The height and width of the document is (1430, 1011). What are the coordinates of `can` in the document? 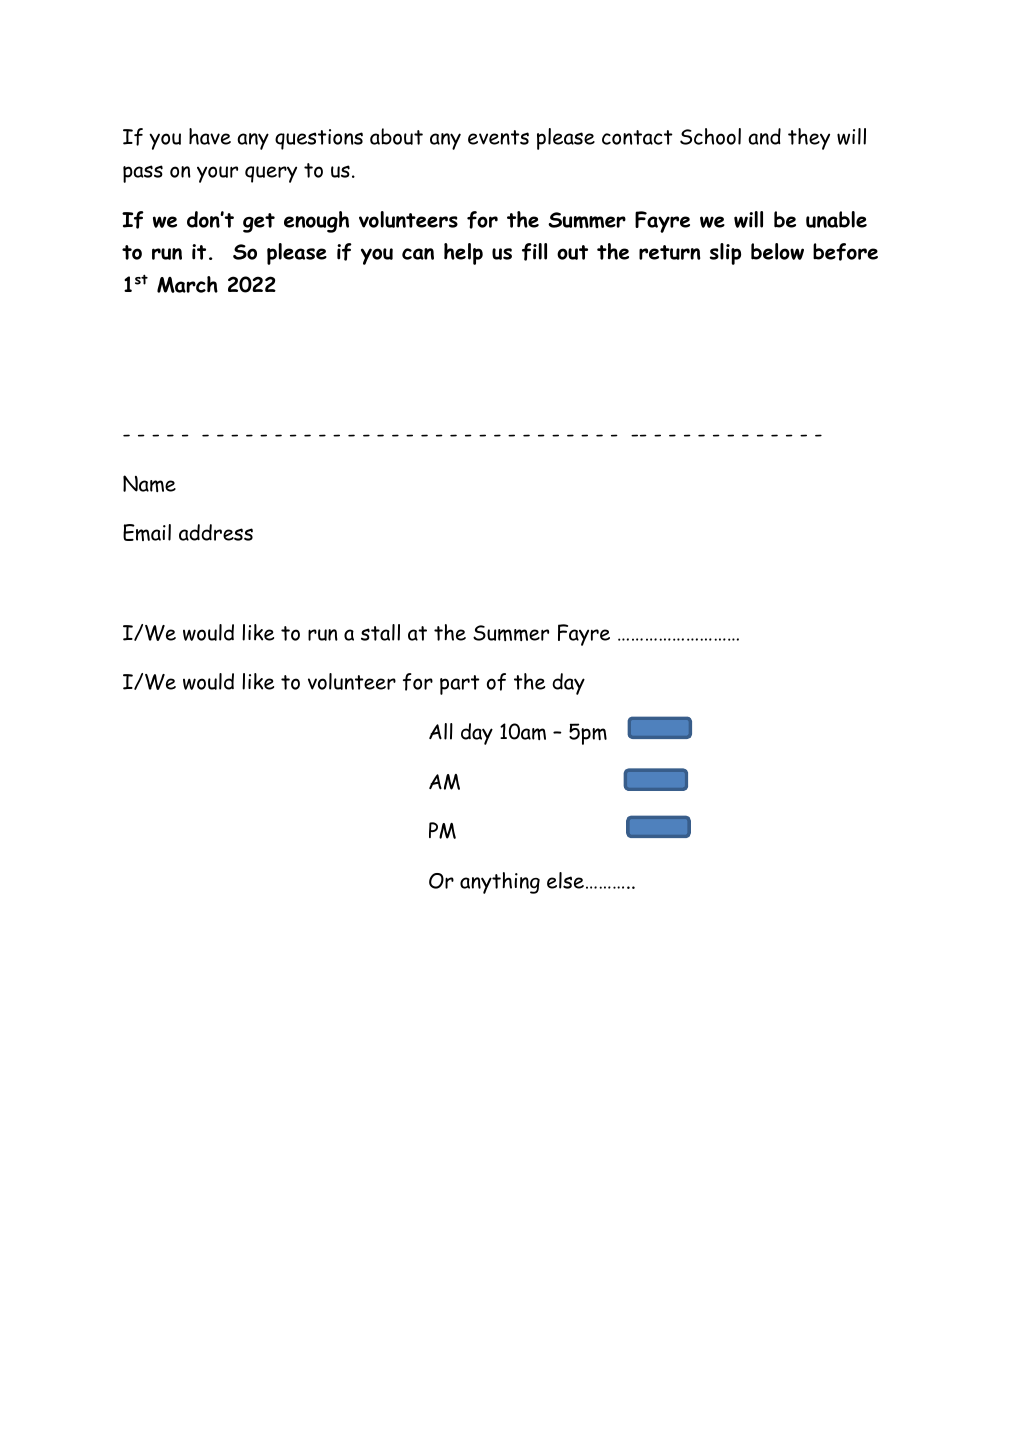 It's located at (418, 254).
